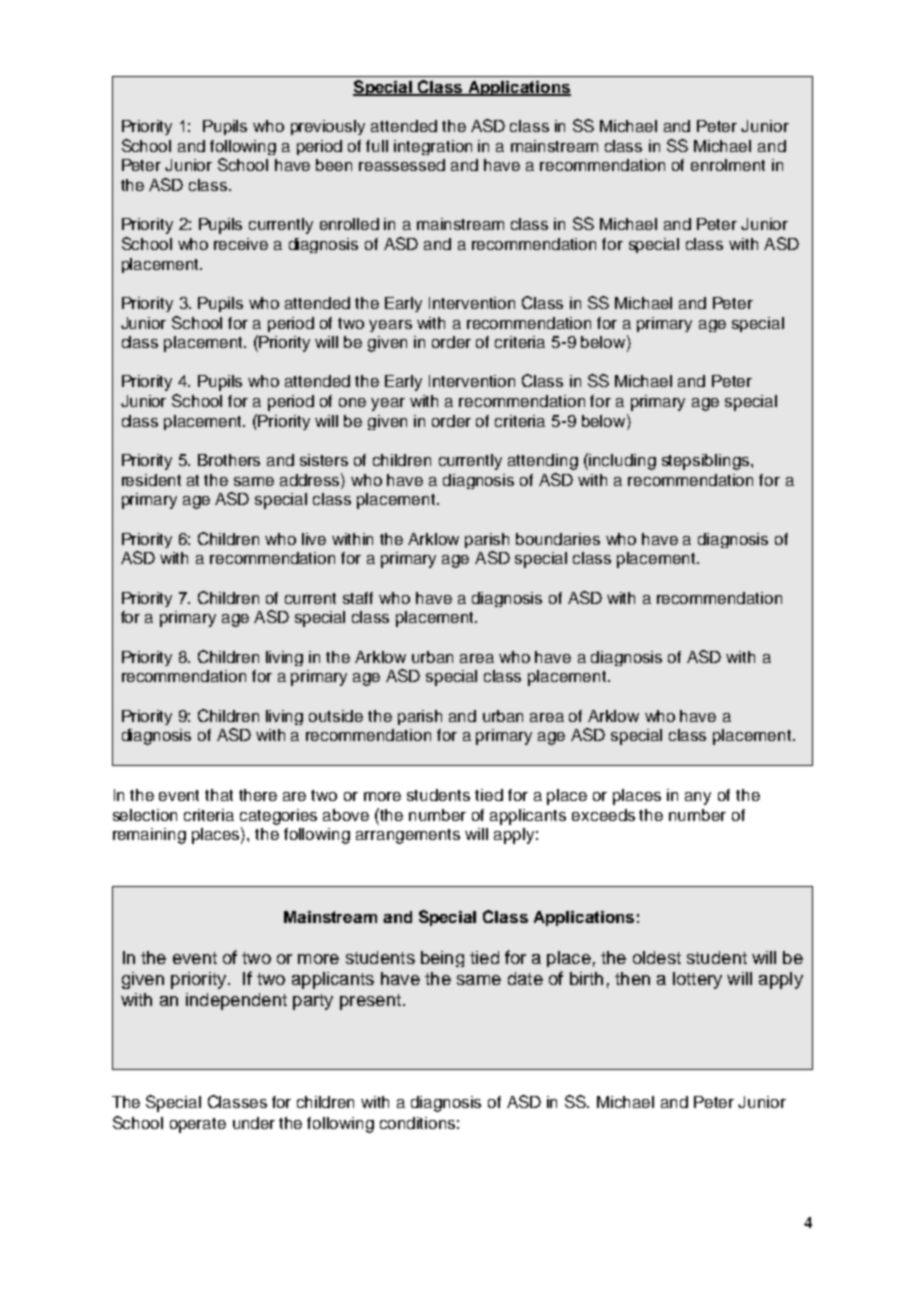 The height and width of the screenshot is (1308, 924). What do you see at coordinates (698, 798) in the screenshot?
I see `any` at bounding box center [698, 798].
